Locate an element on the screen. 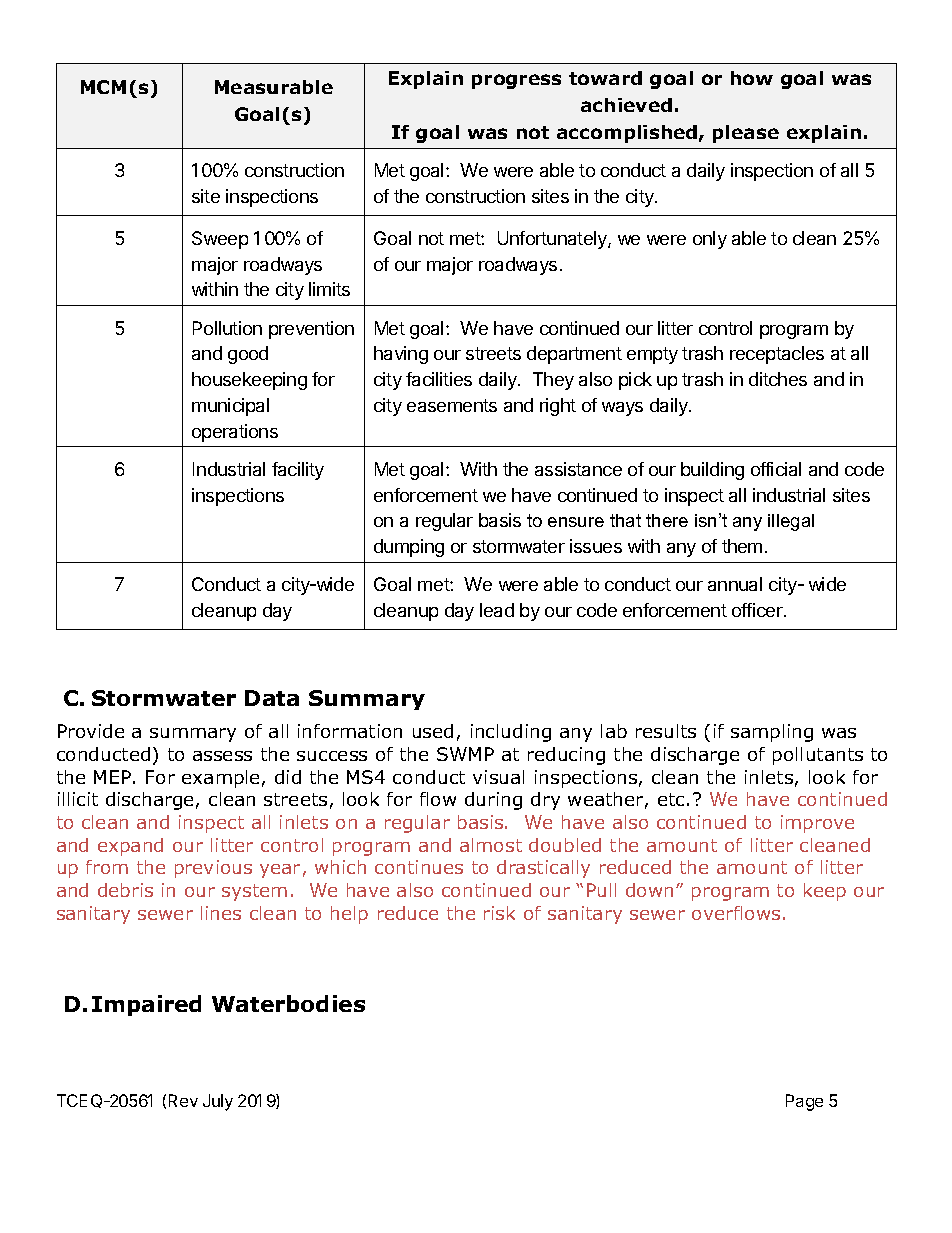  used is located at coordinates (433, 731).
